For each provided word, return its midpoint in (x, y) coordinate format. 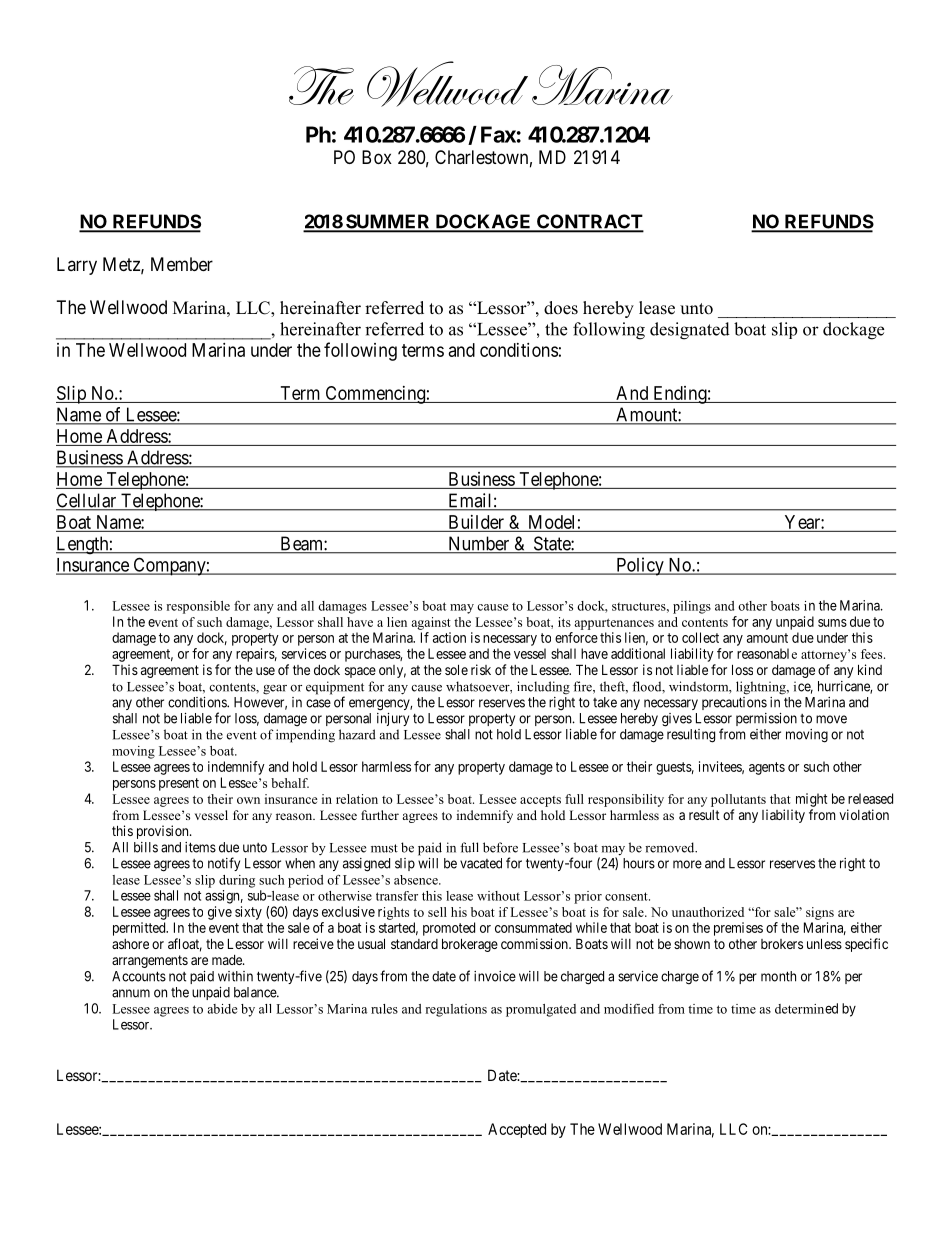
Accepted (517, 1130)
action (449, 637)
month (778, 976)
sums (832, 623)
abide (222, 1009)
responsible (198, 607)
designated (690, 331)
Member (182, 264)
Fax (498, 134)
